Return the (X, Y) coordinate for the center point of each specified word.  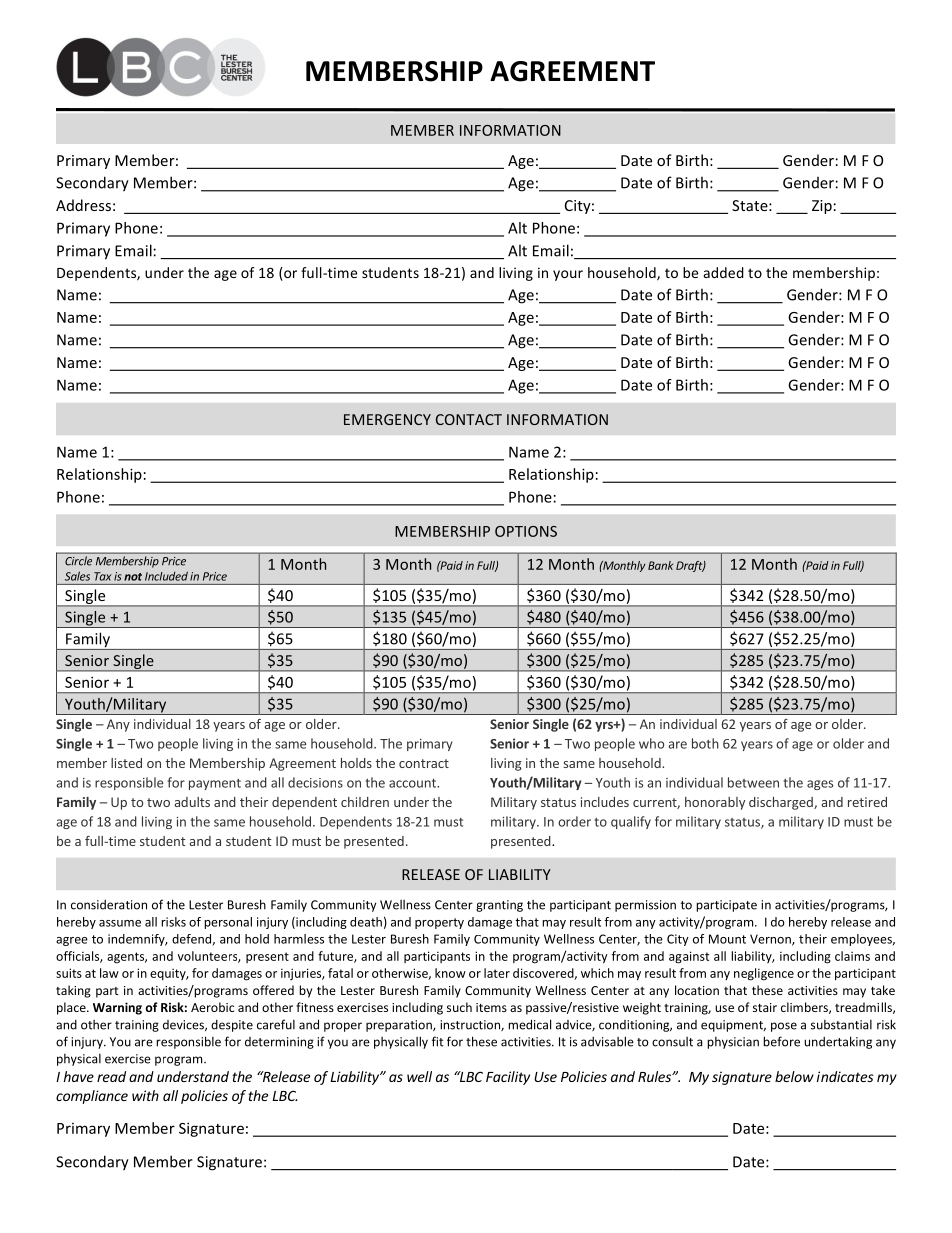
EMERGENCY (387, 419)
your (568, 275)
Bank (660, 565)
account (413, 783)
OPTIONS (526, 531)
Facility (508, 1078)
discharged (782, 803)
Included (166, 576)
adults (192, 802)
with (145, 1095)
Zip (822, 207)
